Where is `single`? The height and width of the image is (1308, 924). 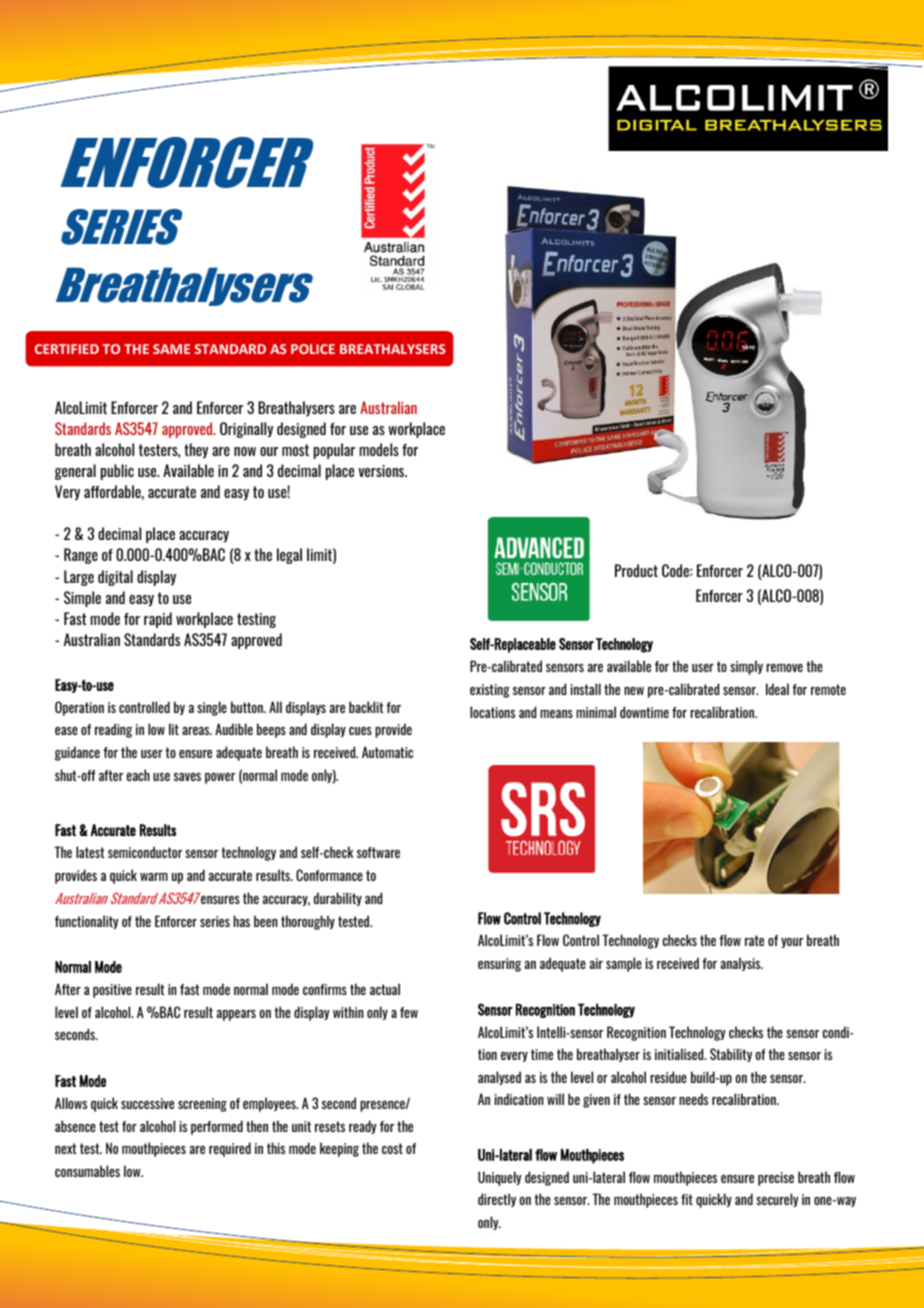
single is located at coordinates (212, 708).
